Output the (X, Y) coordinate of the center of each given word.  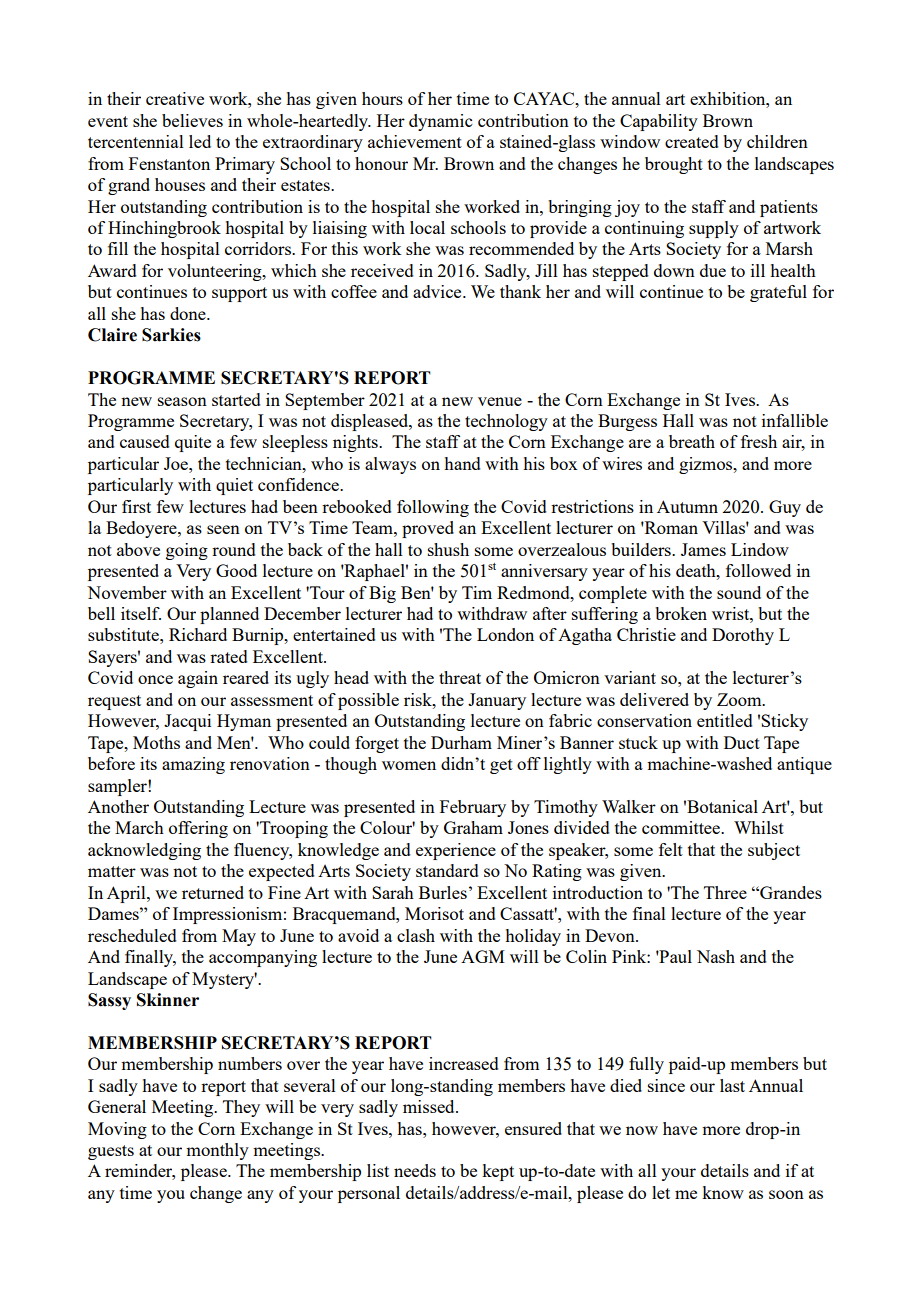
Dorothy (743, 636)
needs (415, 1170)
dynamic (440, 122)
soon (786, 1194)
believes (192, 120)
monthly (217, 1151)
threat (460, 677)
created (692, 141)
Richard (198, 634)
